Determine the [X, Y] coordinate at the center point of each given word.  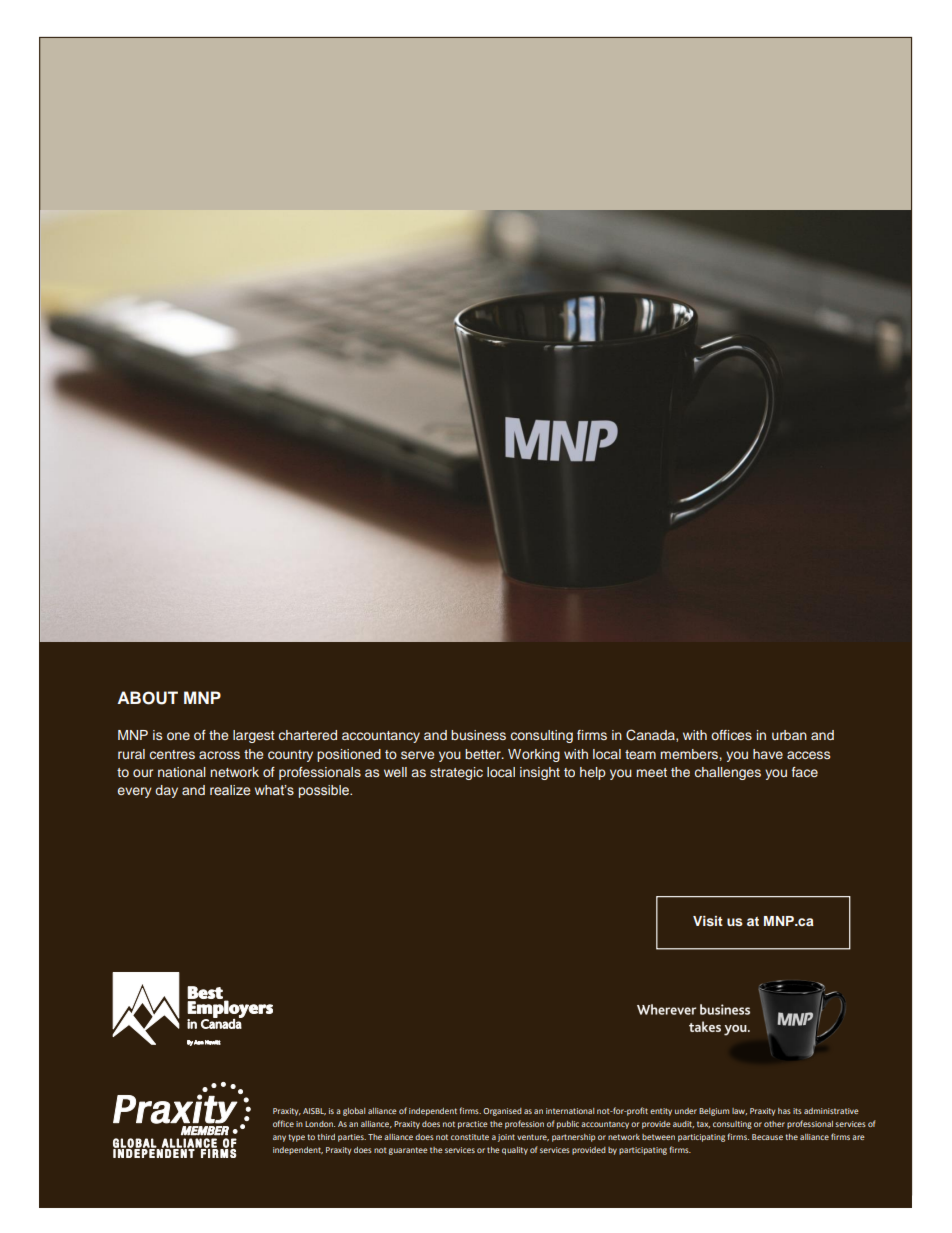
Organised [502, 1112]
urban [789, 735]
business [478, 735]
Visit [708, 921]
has [784, 1111]
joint [506, 1138]
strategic [456, 773]
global [354, 1112]
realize [230, 790]
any [279, 1138]
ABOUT [147, 698]
